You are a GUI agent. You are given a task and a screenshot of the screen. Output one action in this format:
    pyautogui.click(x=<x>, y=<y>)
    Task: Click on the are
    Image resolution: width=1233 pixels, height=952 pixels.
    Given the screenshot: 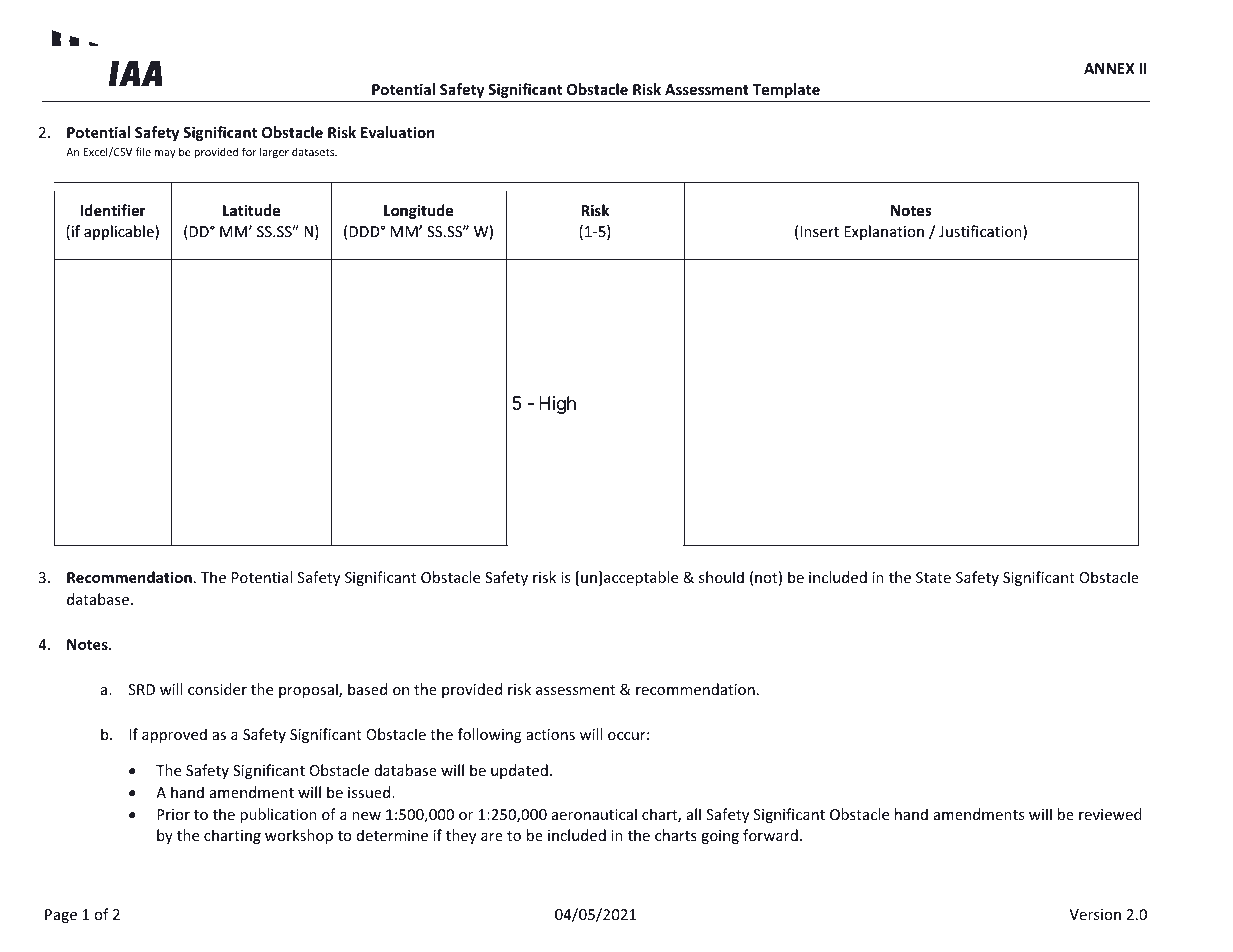 What is the action you would take?
    pyautogui.click(x=492, y=837)
